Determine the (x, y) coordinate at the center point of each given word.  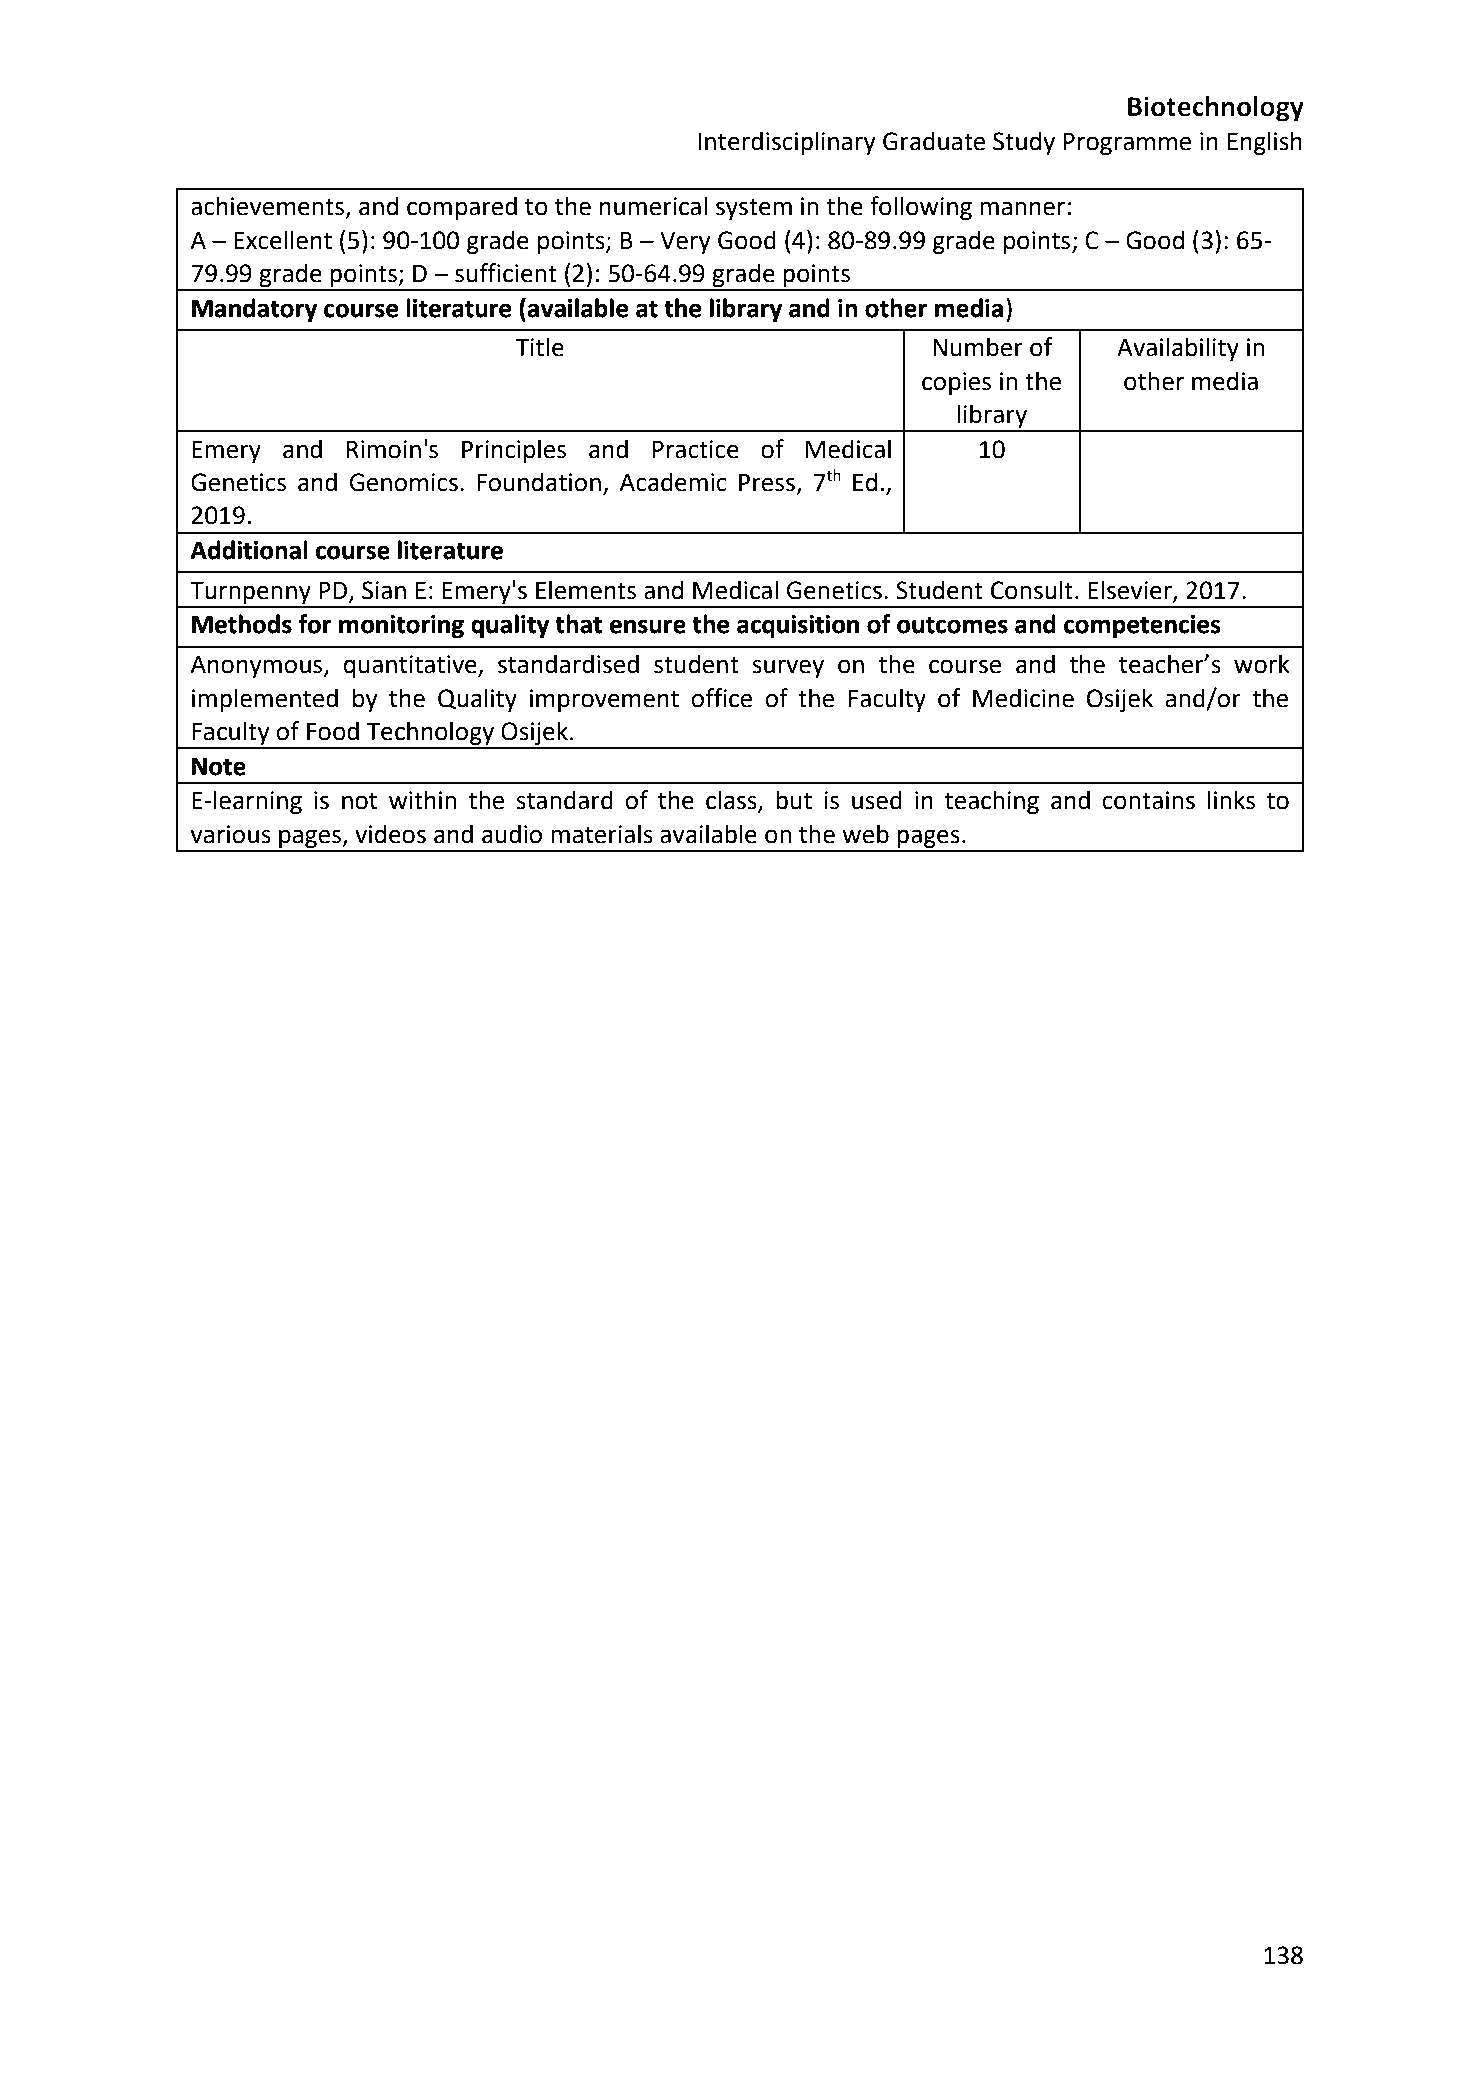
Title (539, 347)
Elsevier (1131, 590)
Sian (384, 590)
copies (956, 383)
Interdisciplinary (787, 143)
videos (390, 834)
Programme (1127, 144)
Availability (1178, 349)
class (732, 801)
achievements (269, 207)
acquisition (798, 626)
